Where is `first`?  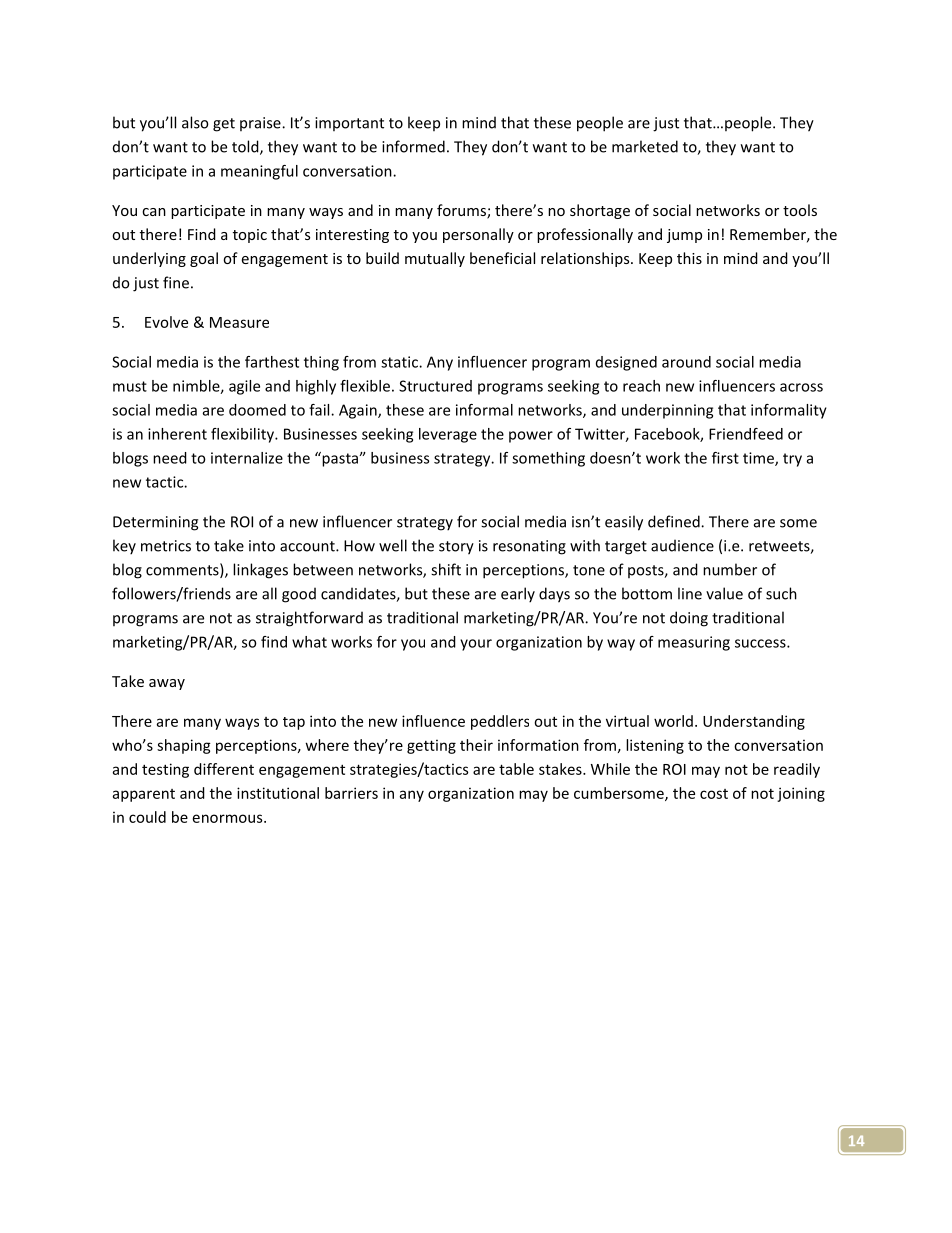
first is located at coordinates (725, 458).
